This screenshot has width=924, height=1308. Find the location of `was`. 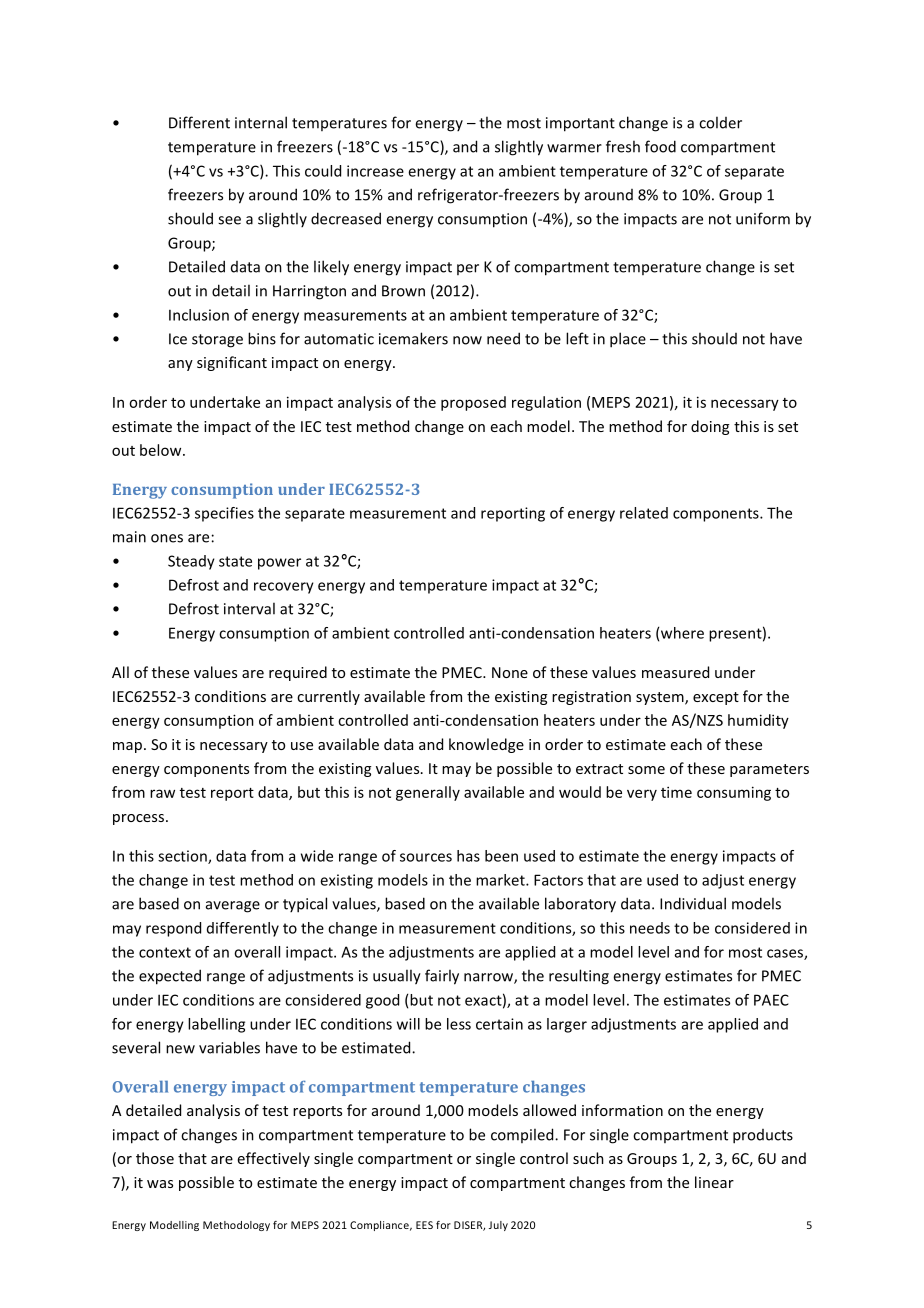

was is located at coordinates (160, 1184).
